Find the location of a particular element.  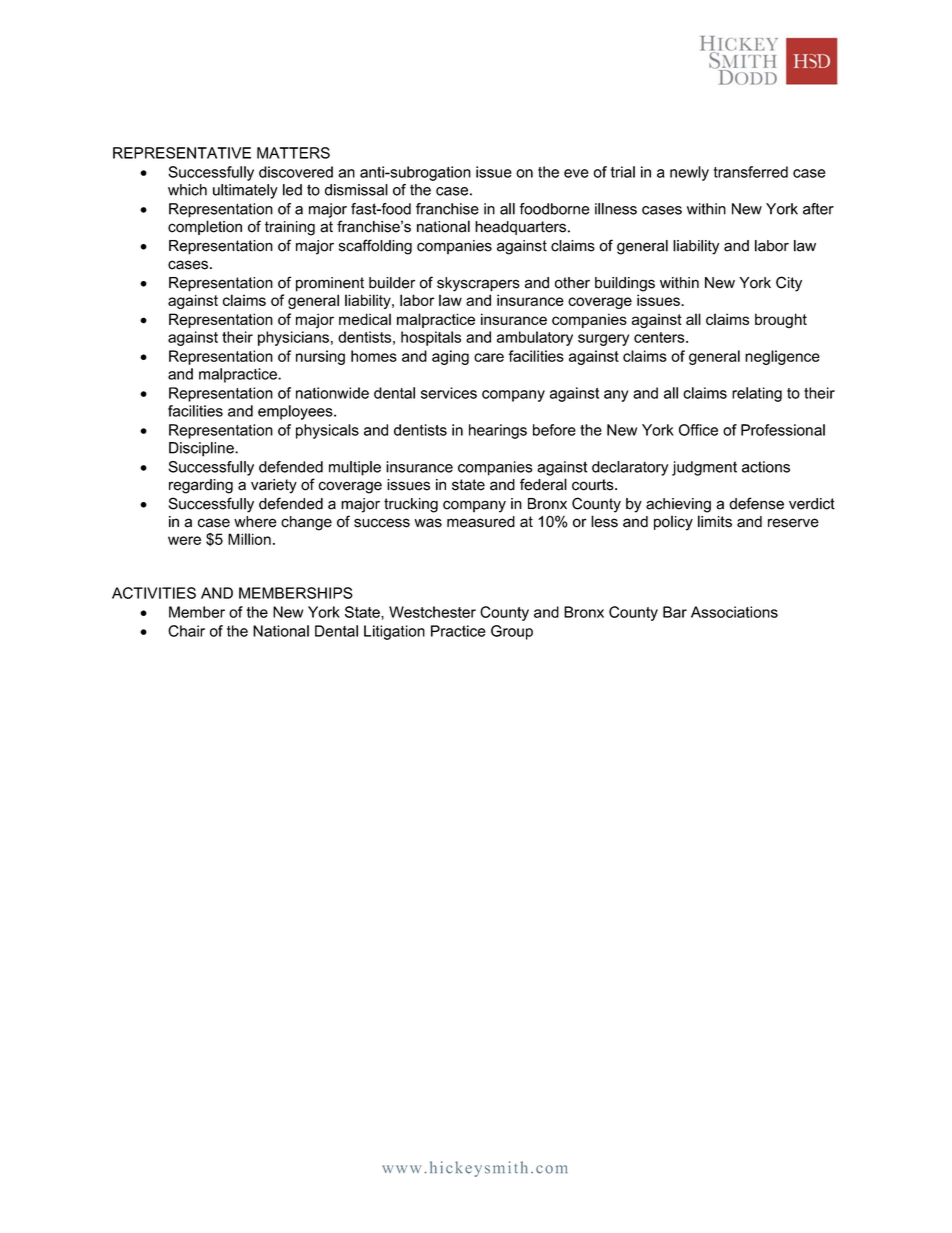

actions is located at coordinates (766, 467).
